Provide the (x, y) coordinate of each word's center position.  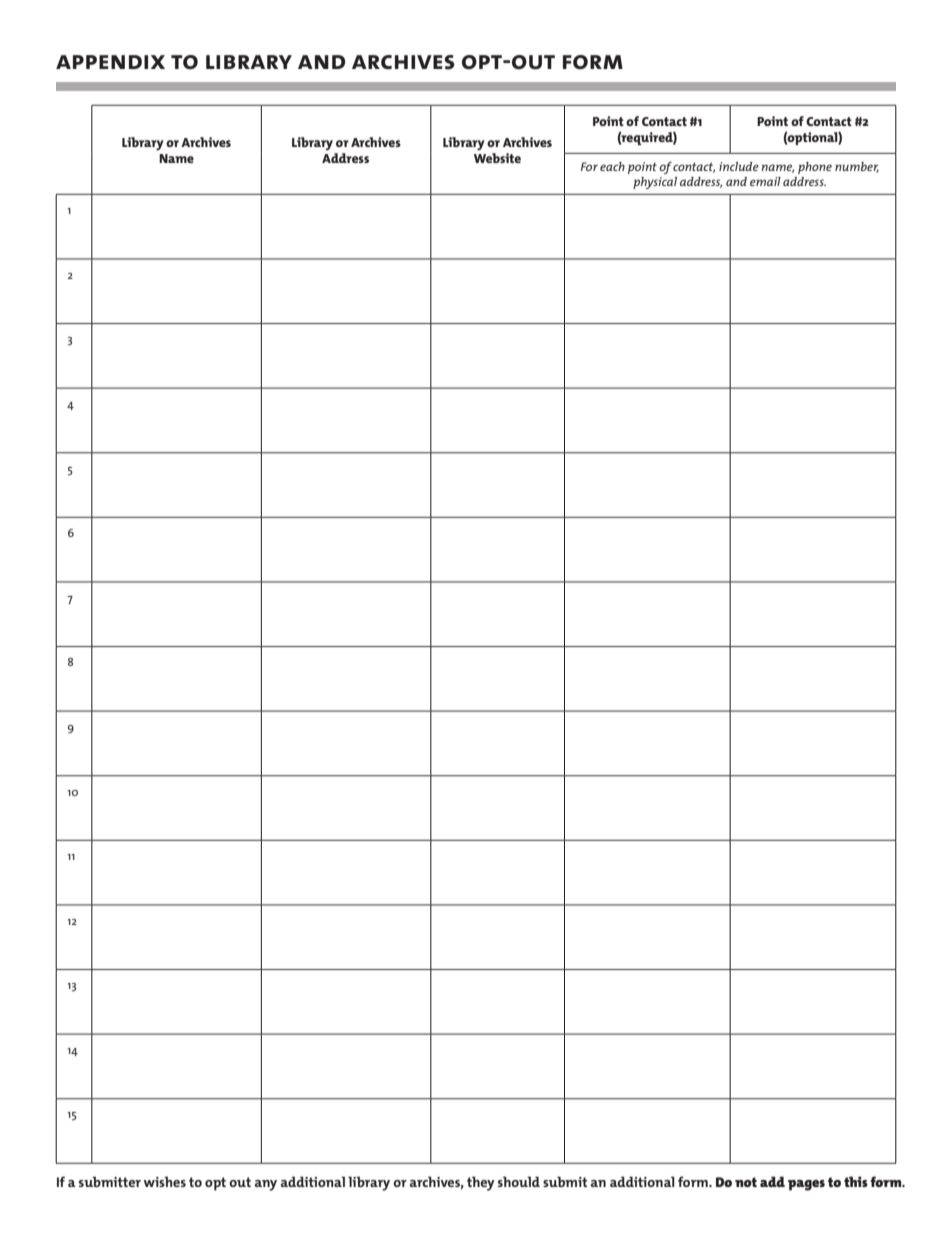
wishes (165, 1181)
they (481, 1183)
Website (497, 156)
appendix (110, 62)
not (746, 1182)
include (739, 166)
